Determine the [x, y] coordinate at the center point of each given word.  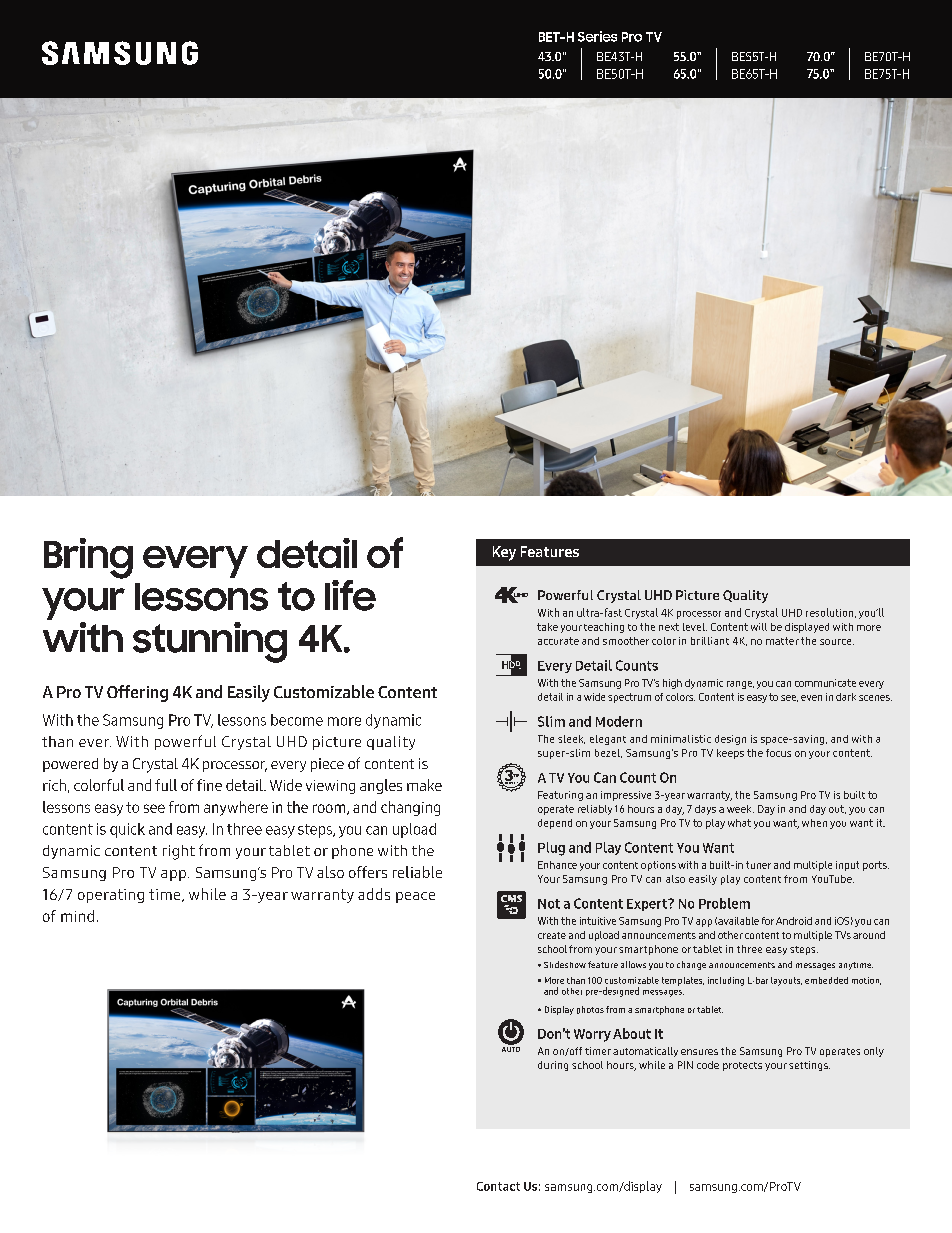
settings [809, 1066]
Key [504, 553]
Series [597, 36]
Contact [498, 1186]
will [759, 627]
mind [77, 916]
